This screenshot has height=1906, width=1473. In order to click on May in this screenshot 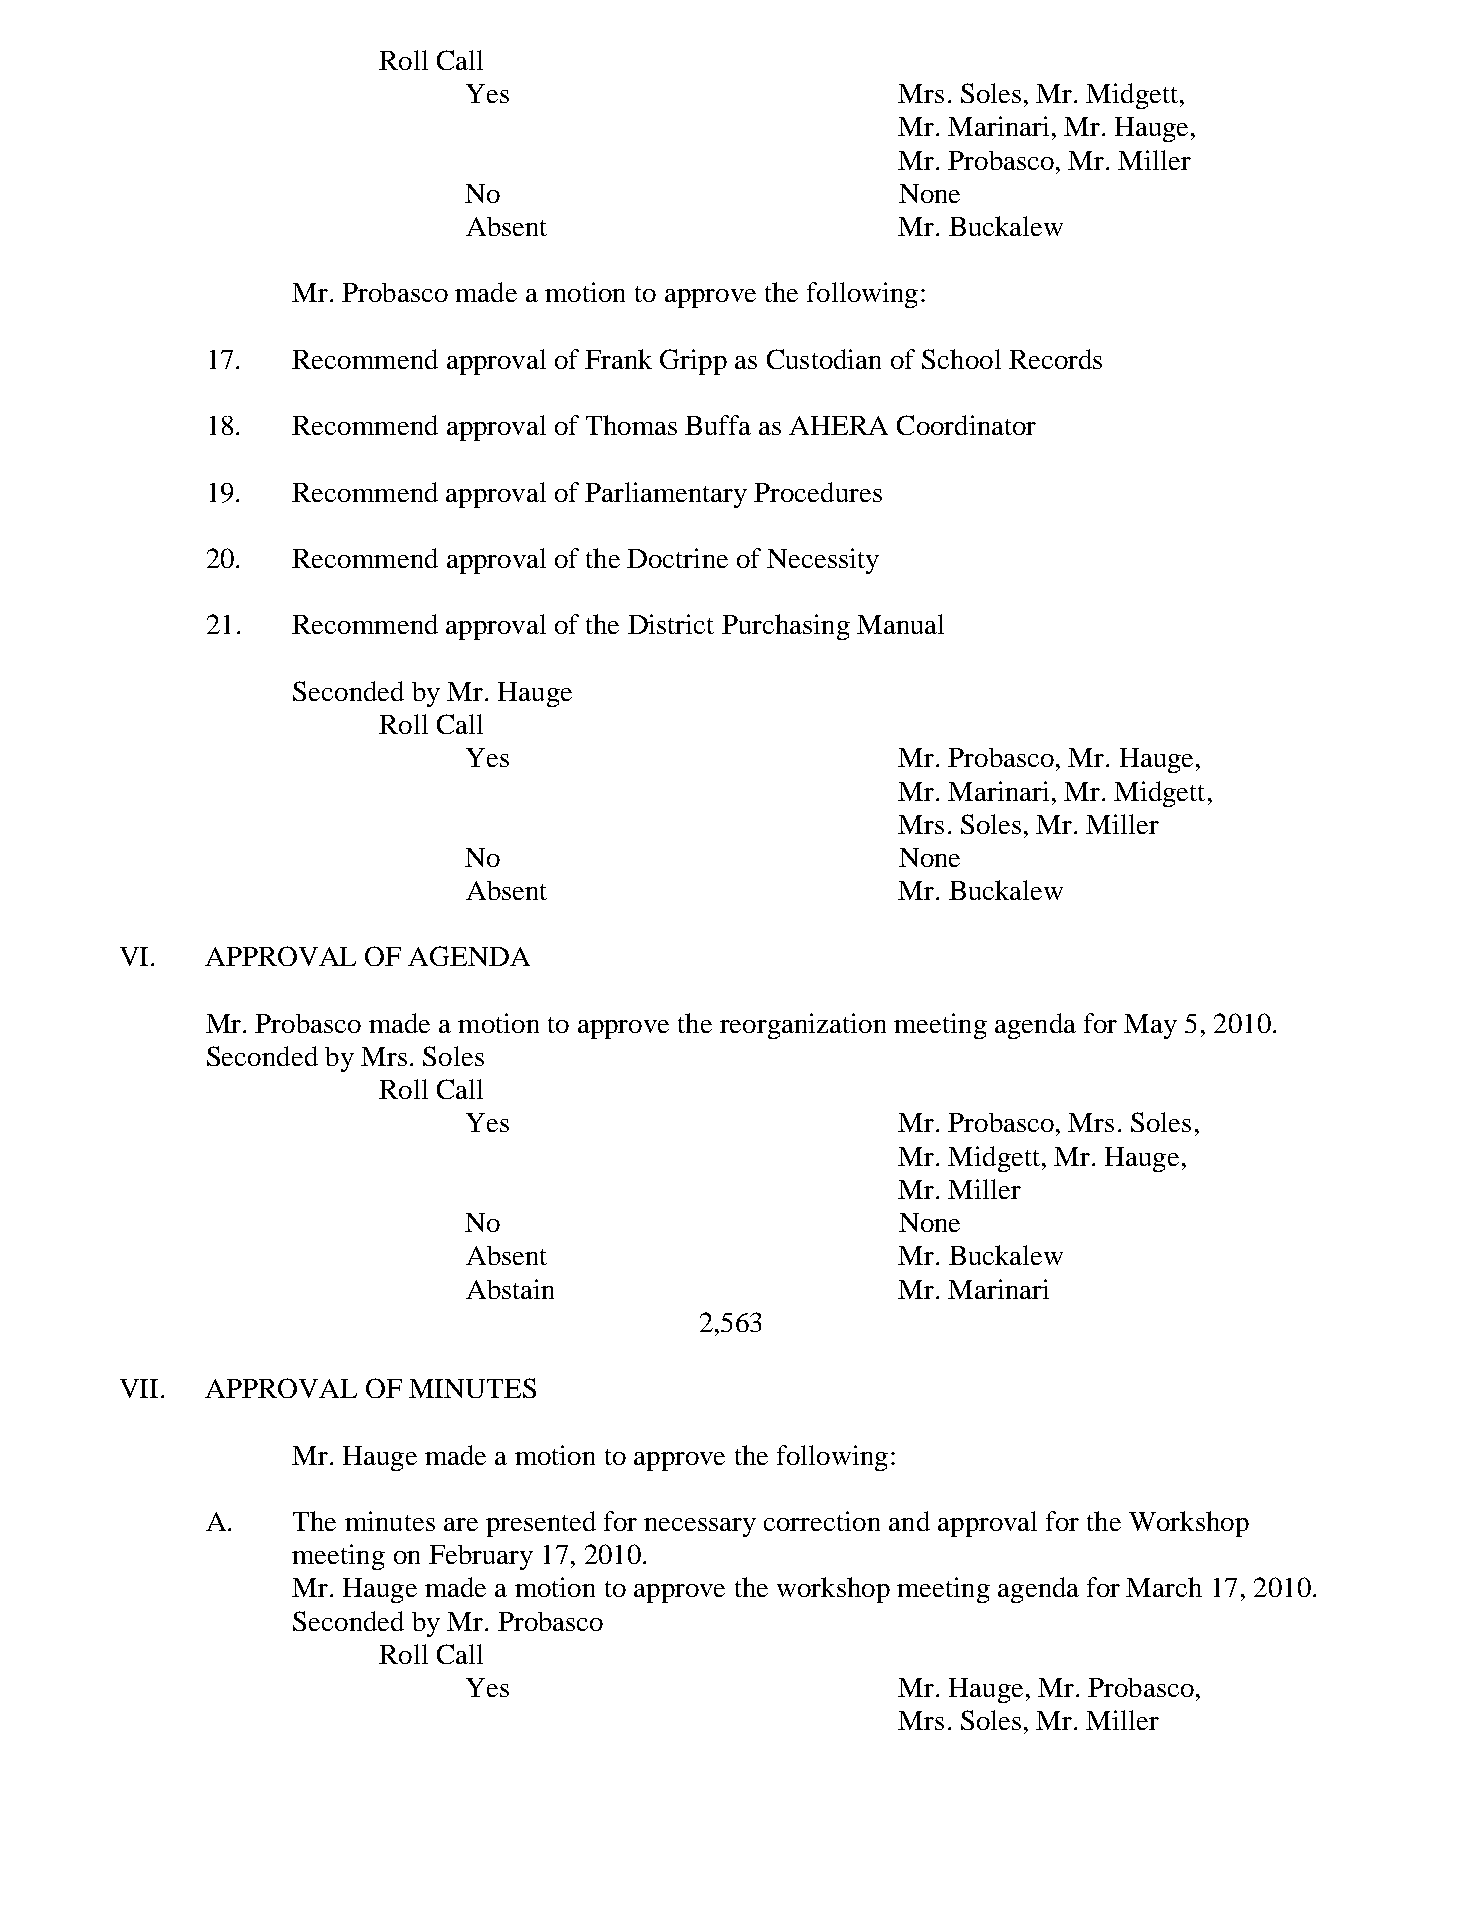, I will do `click(1150, 1026)`.
